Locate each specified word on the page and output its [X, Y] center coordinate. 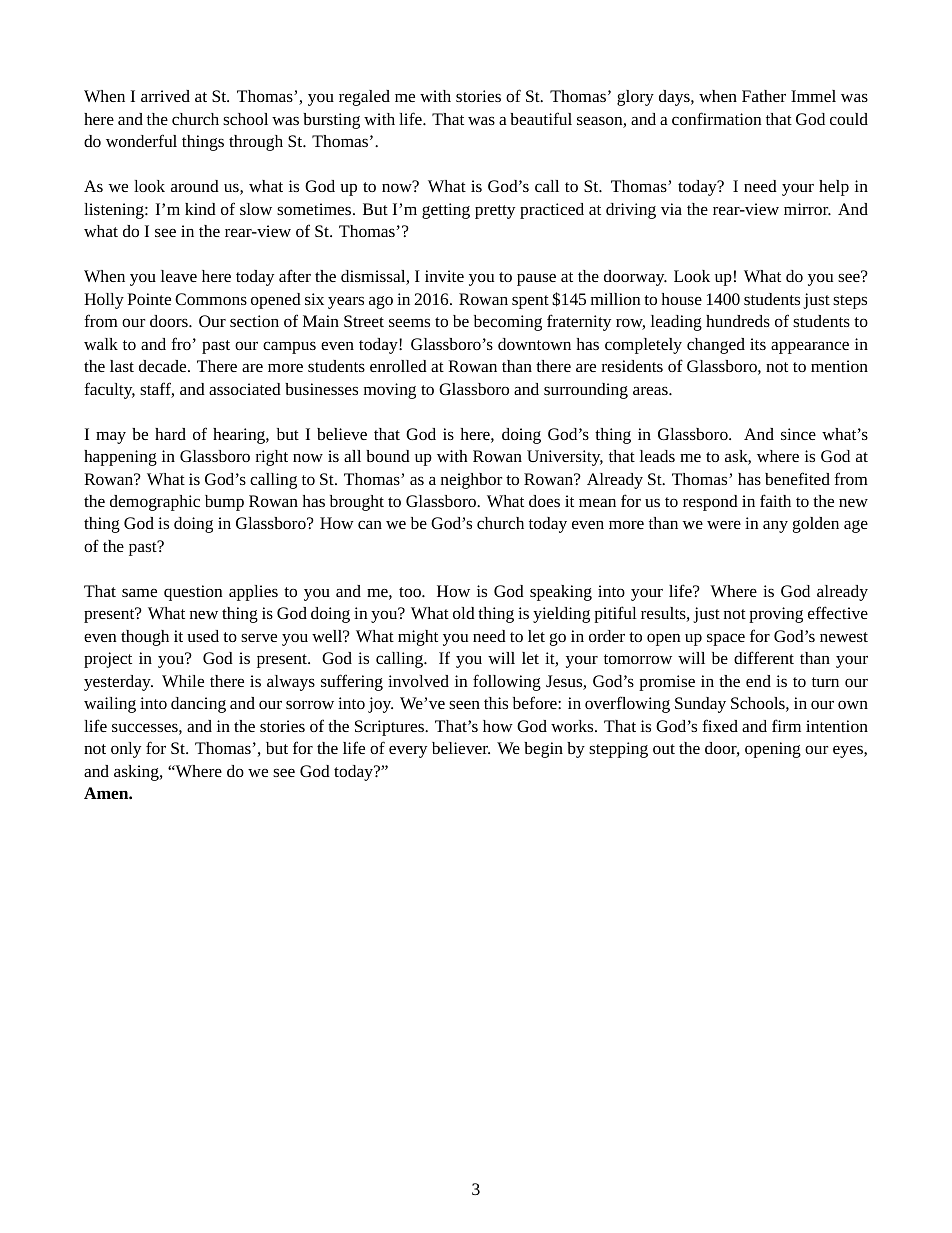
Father [764, 96]
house [682, 299]
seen [464, 704]
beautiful [541, 118]
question [193, 593]
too [411, 592]
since [798, 434]
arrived [165, 96]
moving [390, 391]
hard [170, 434]
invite [444, 276]
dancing [198, 705]
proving [776, 615]
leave [179, 276]
